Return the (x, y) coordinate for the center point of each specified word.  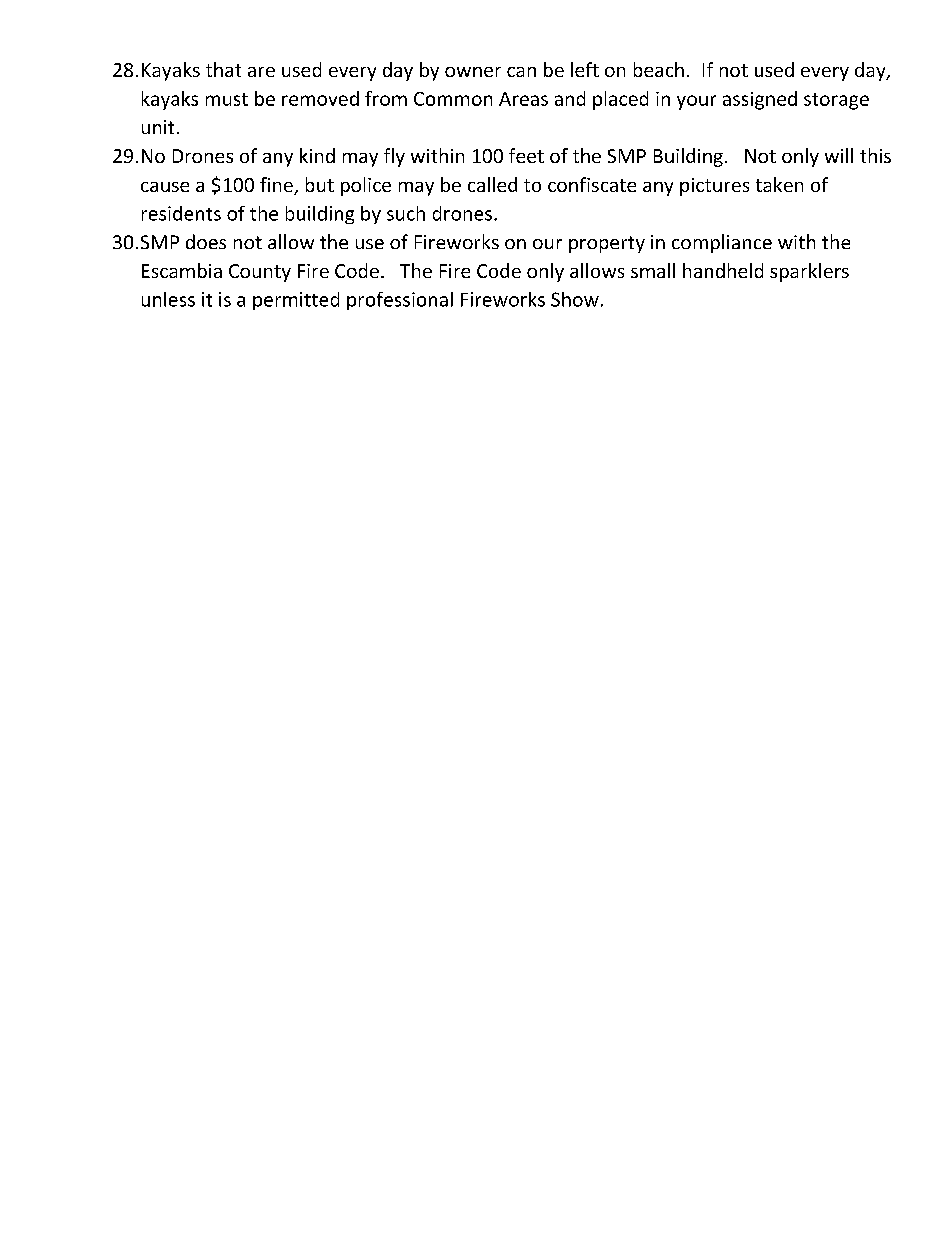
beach (659, 69)
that (223, 69)
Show (575, 299)
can (521, 72)
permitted (296, 301)
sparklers (809, 272)
